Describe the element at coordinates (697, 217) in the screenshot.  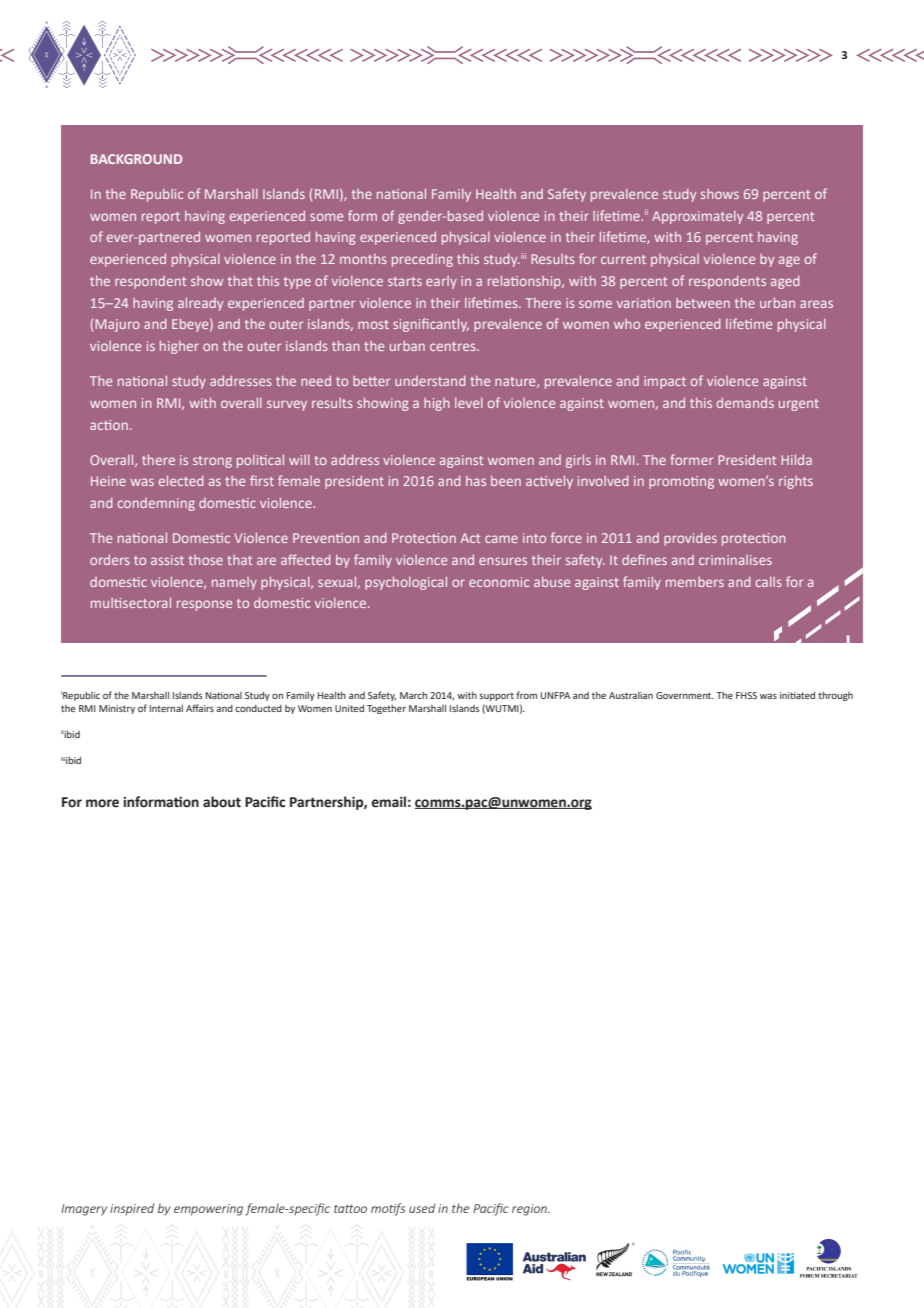
I see `Approximately` at that location.
